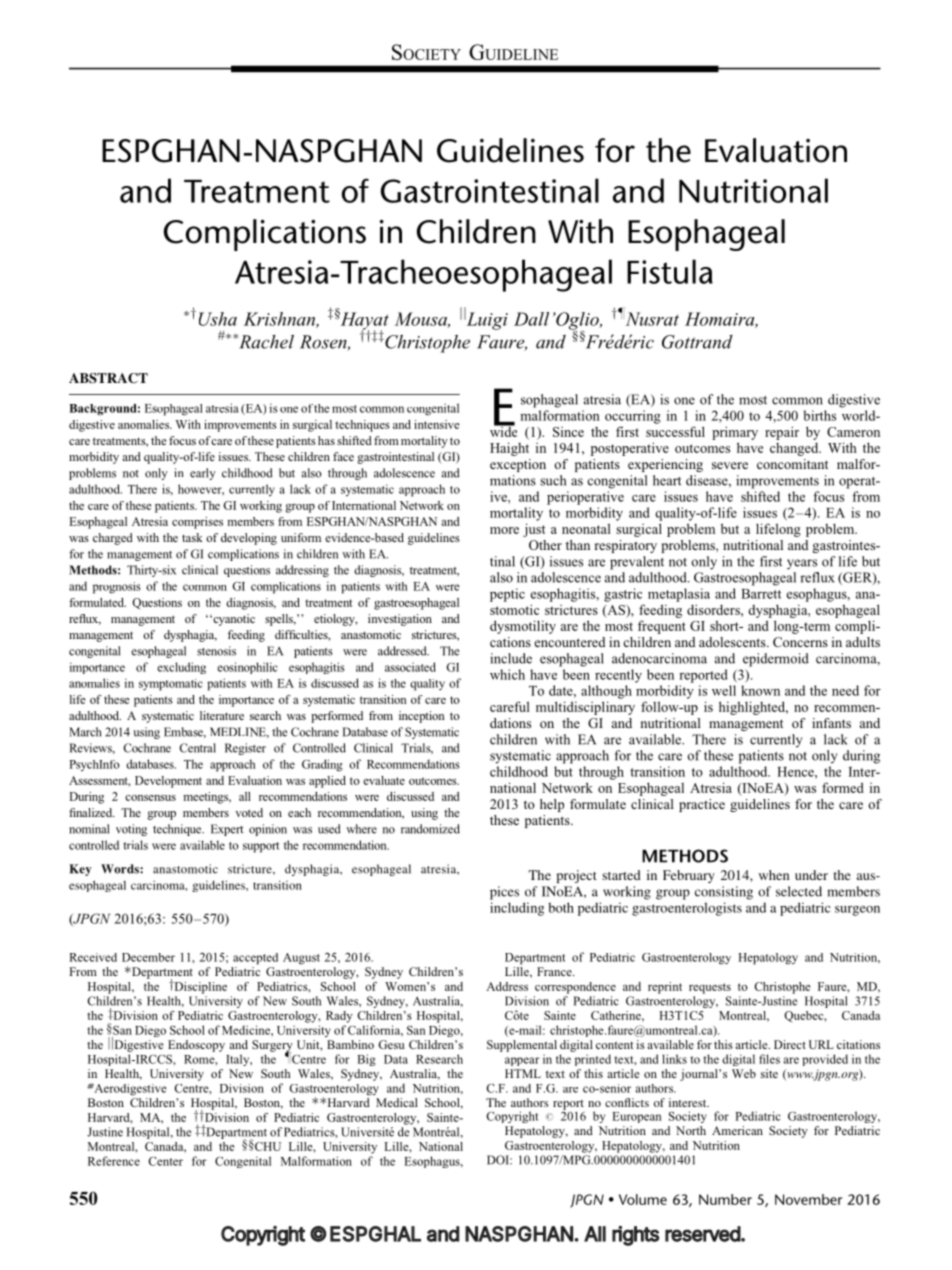  What do you see at coordinates (165, 1161) in the screenshot?
I see `Center` at bounding box center [165, 1161].
